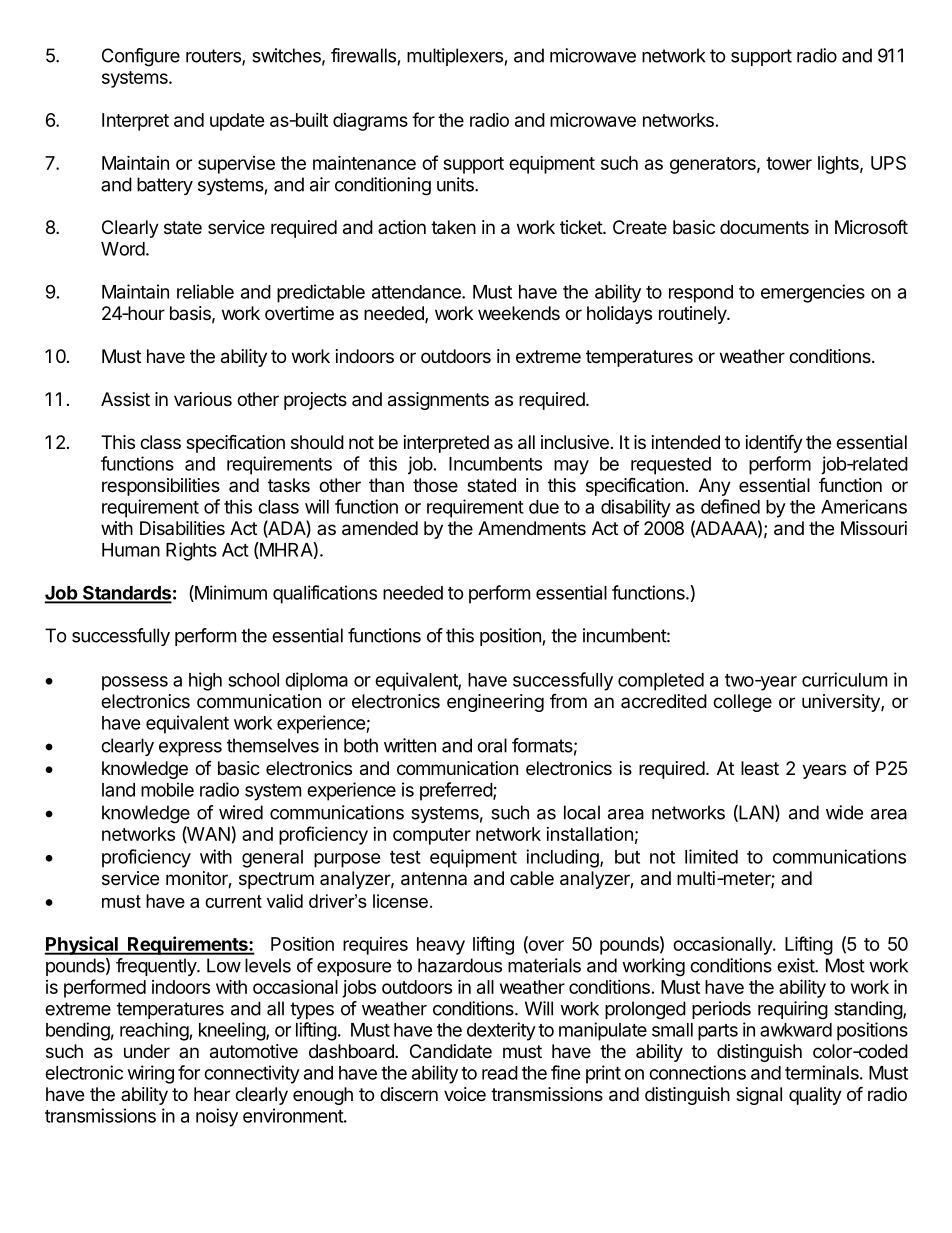  Describe the element at coordinates (438, 401) in the page. I see `assignments` at that location.
